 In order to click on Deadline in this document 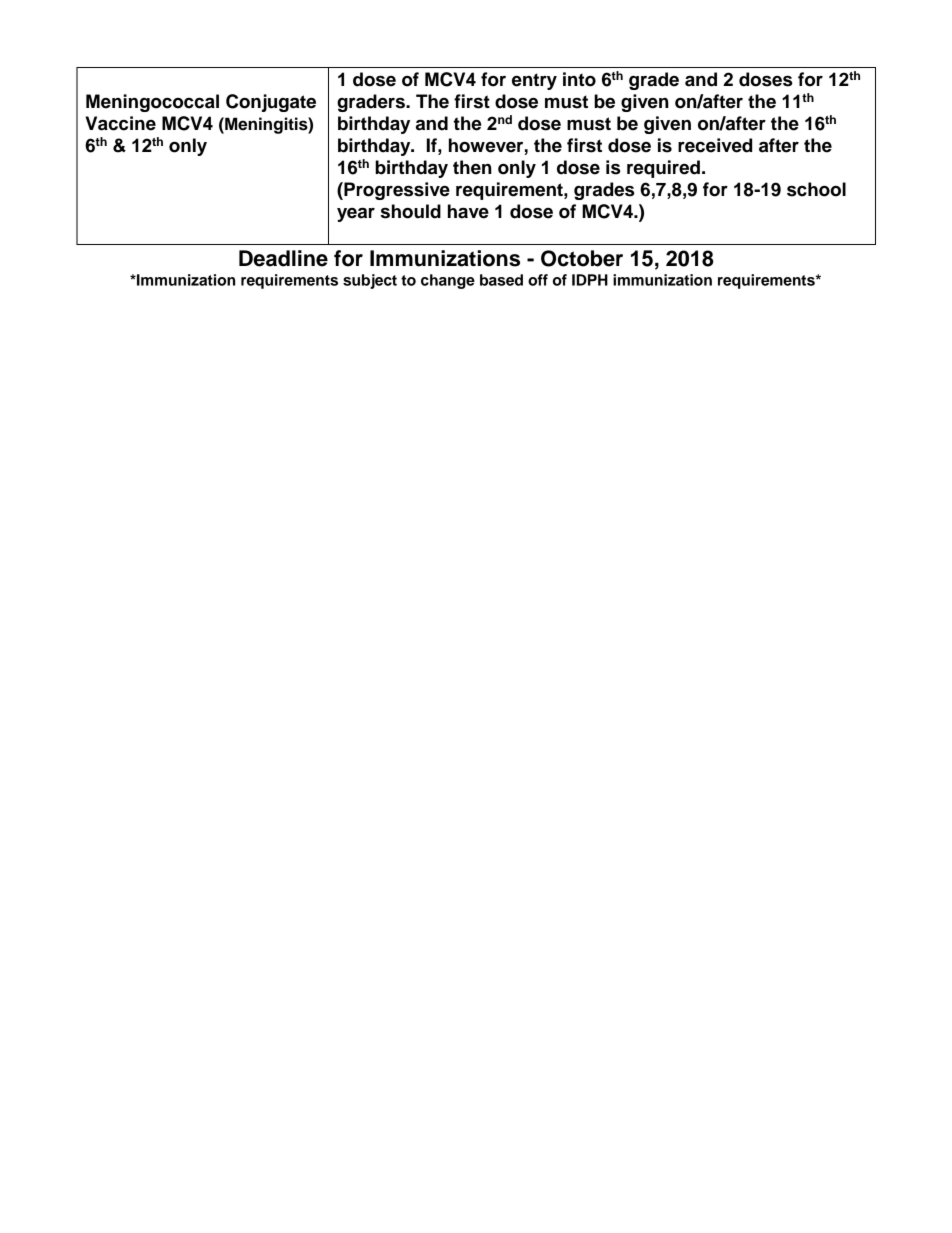, I will do `click(283, 258)`.
